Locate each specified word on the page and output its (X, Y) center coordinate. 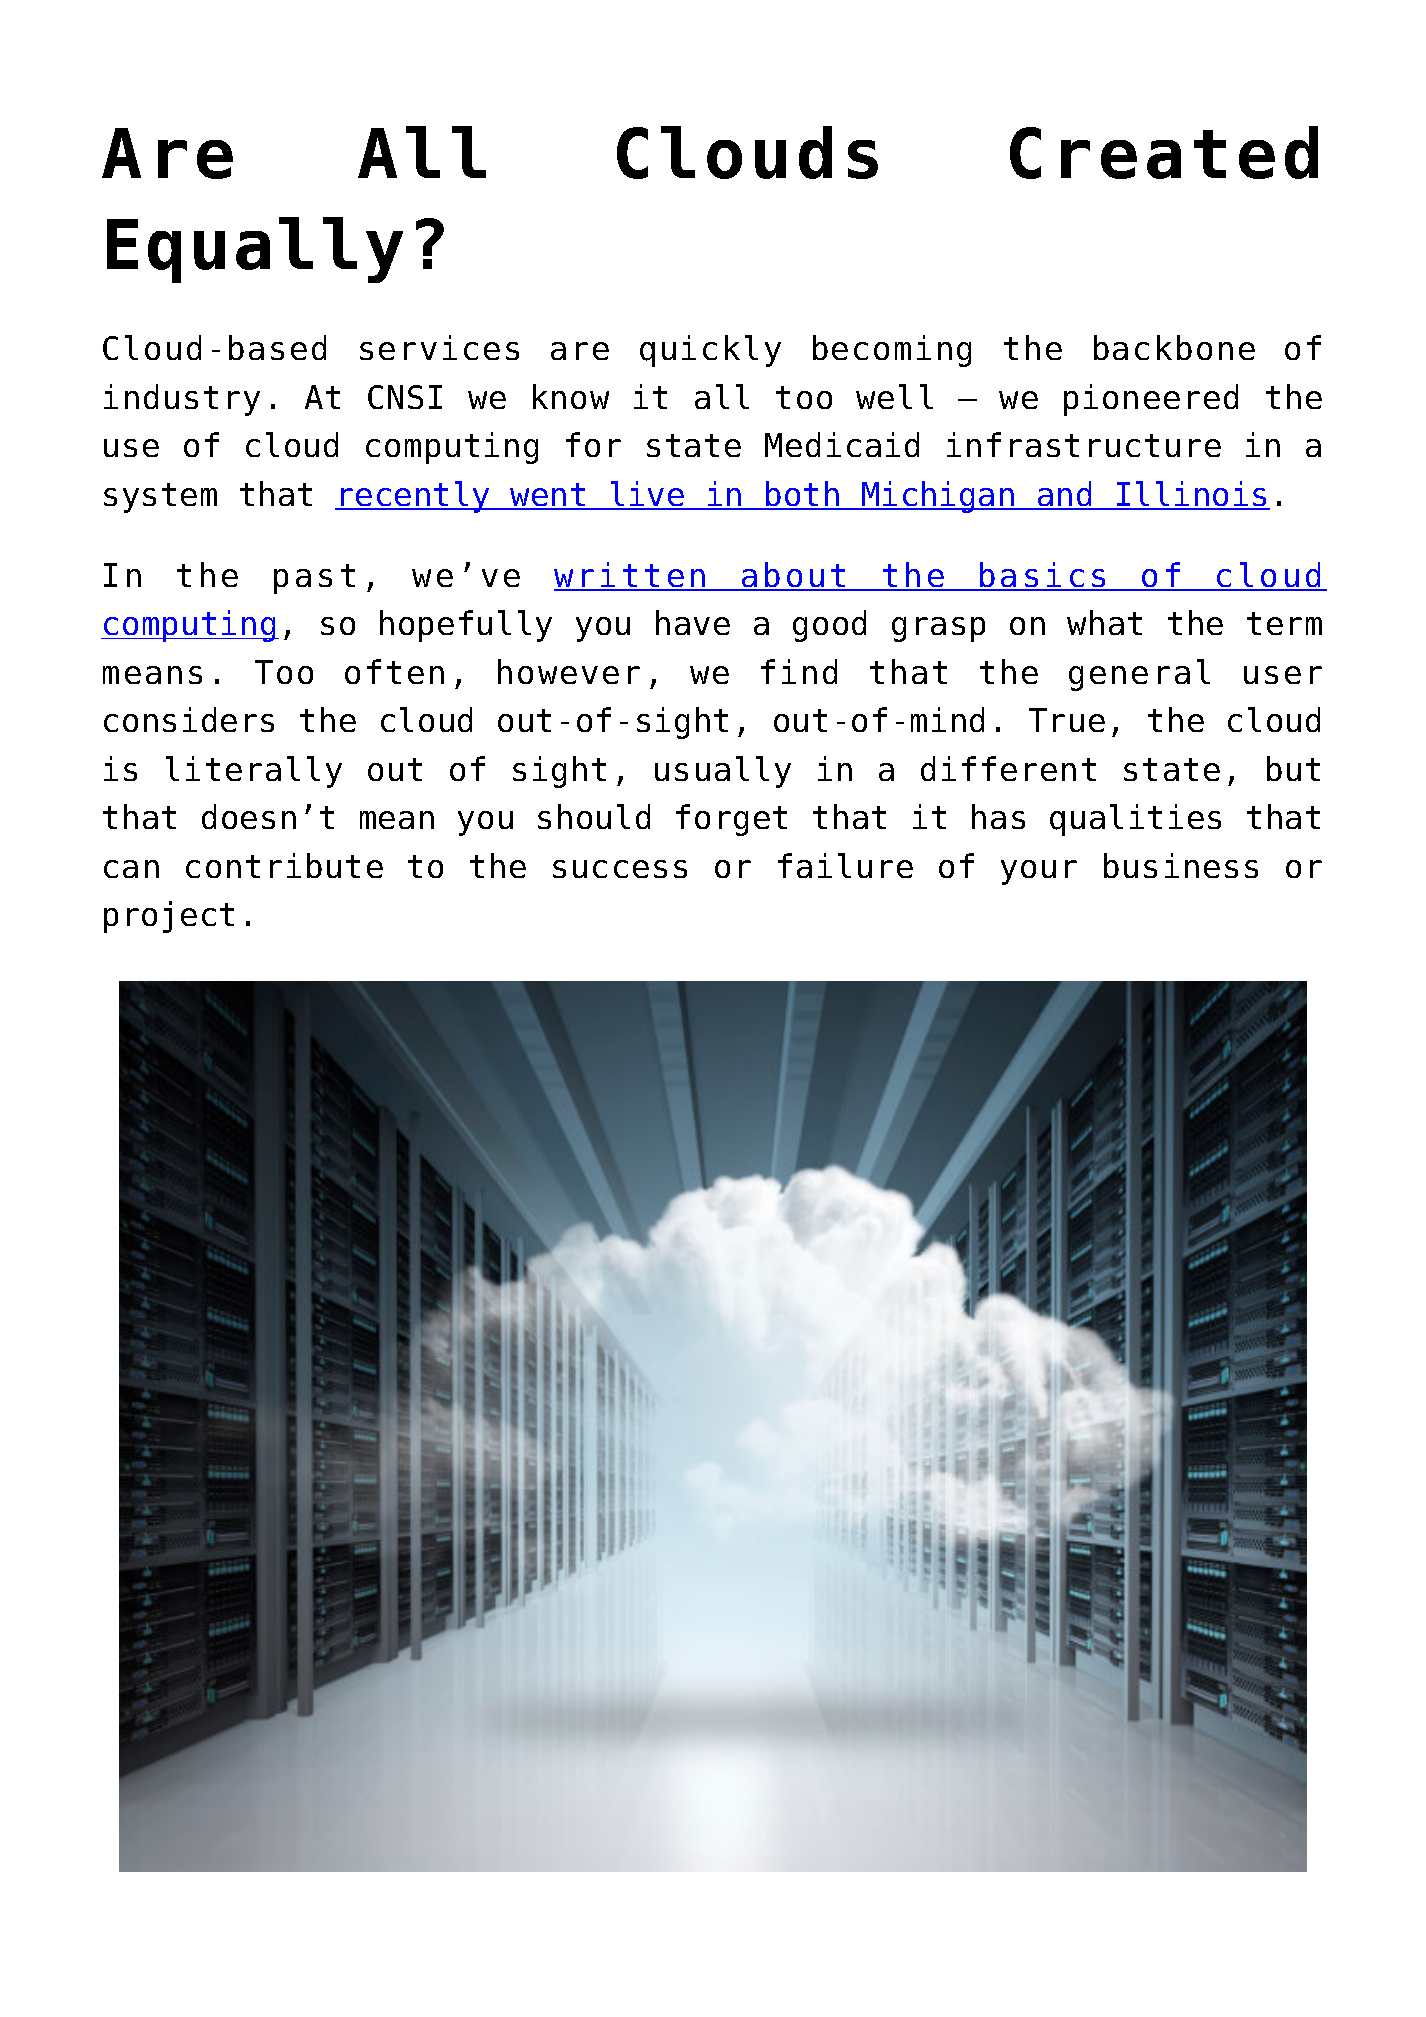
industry (182, 400)
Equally (255, 250)
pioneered (1151, 400)
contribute (284, 865)
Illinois (1192, 495)
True (1067, 720)
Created (1164, 152)
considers (189, 719)
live (647, 495)
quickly (710, 351)
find (799, 671)
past (314, 579)
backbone (1174, 347)
